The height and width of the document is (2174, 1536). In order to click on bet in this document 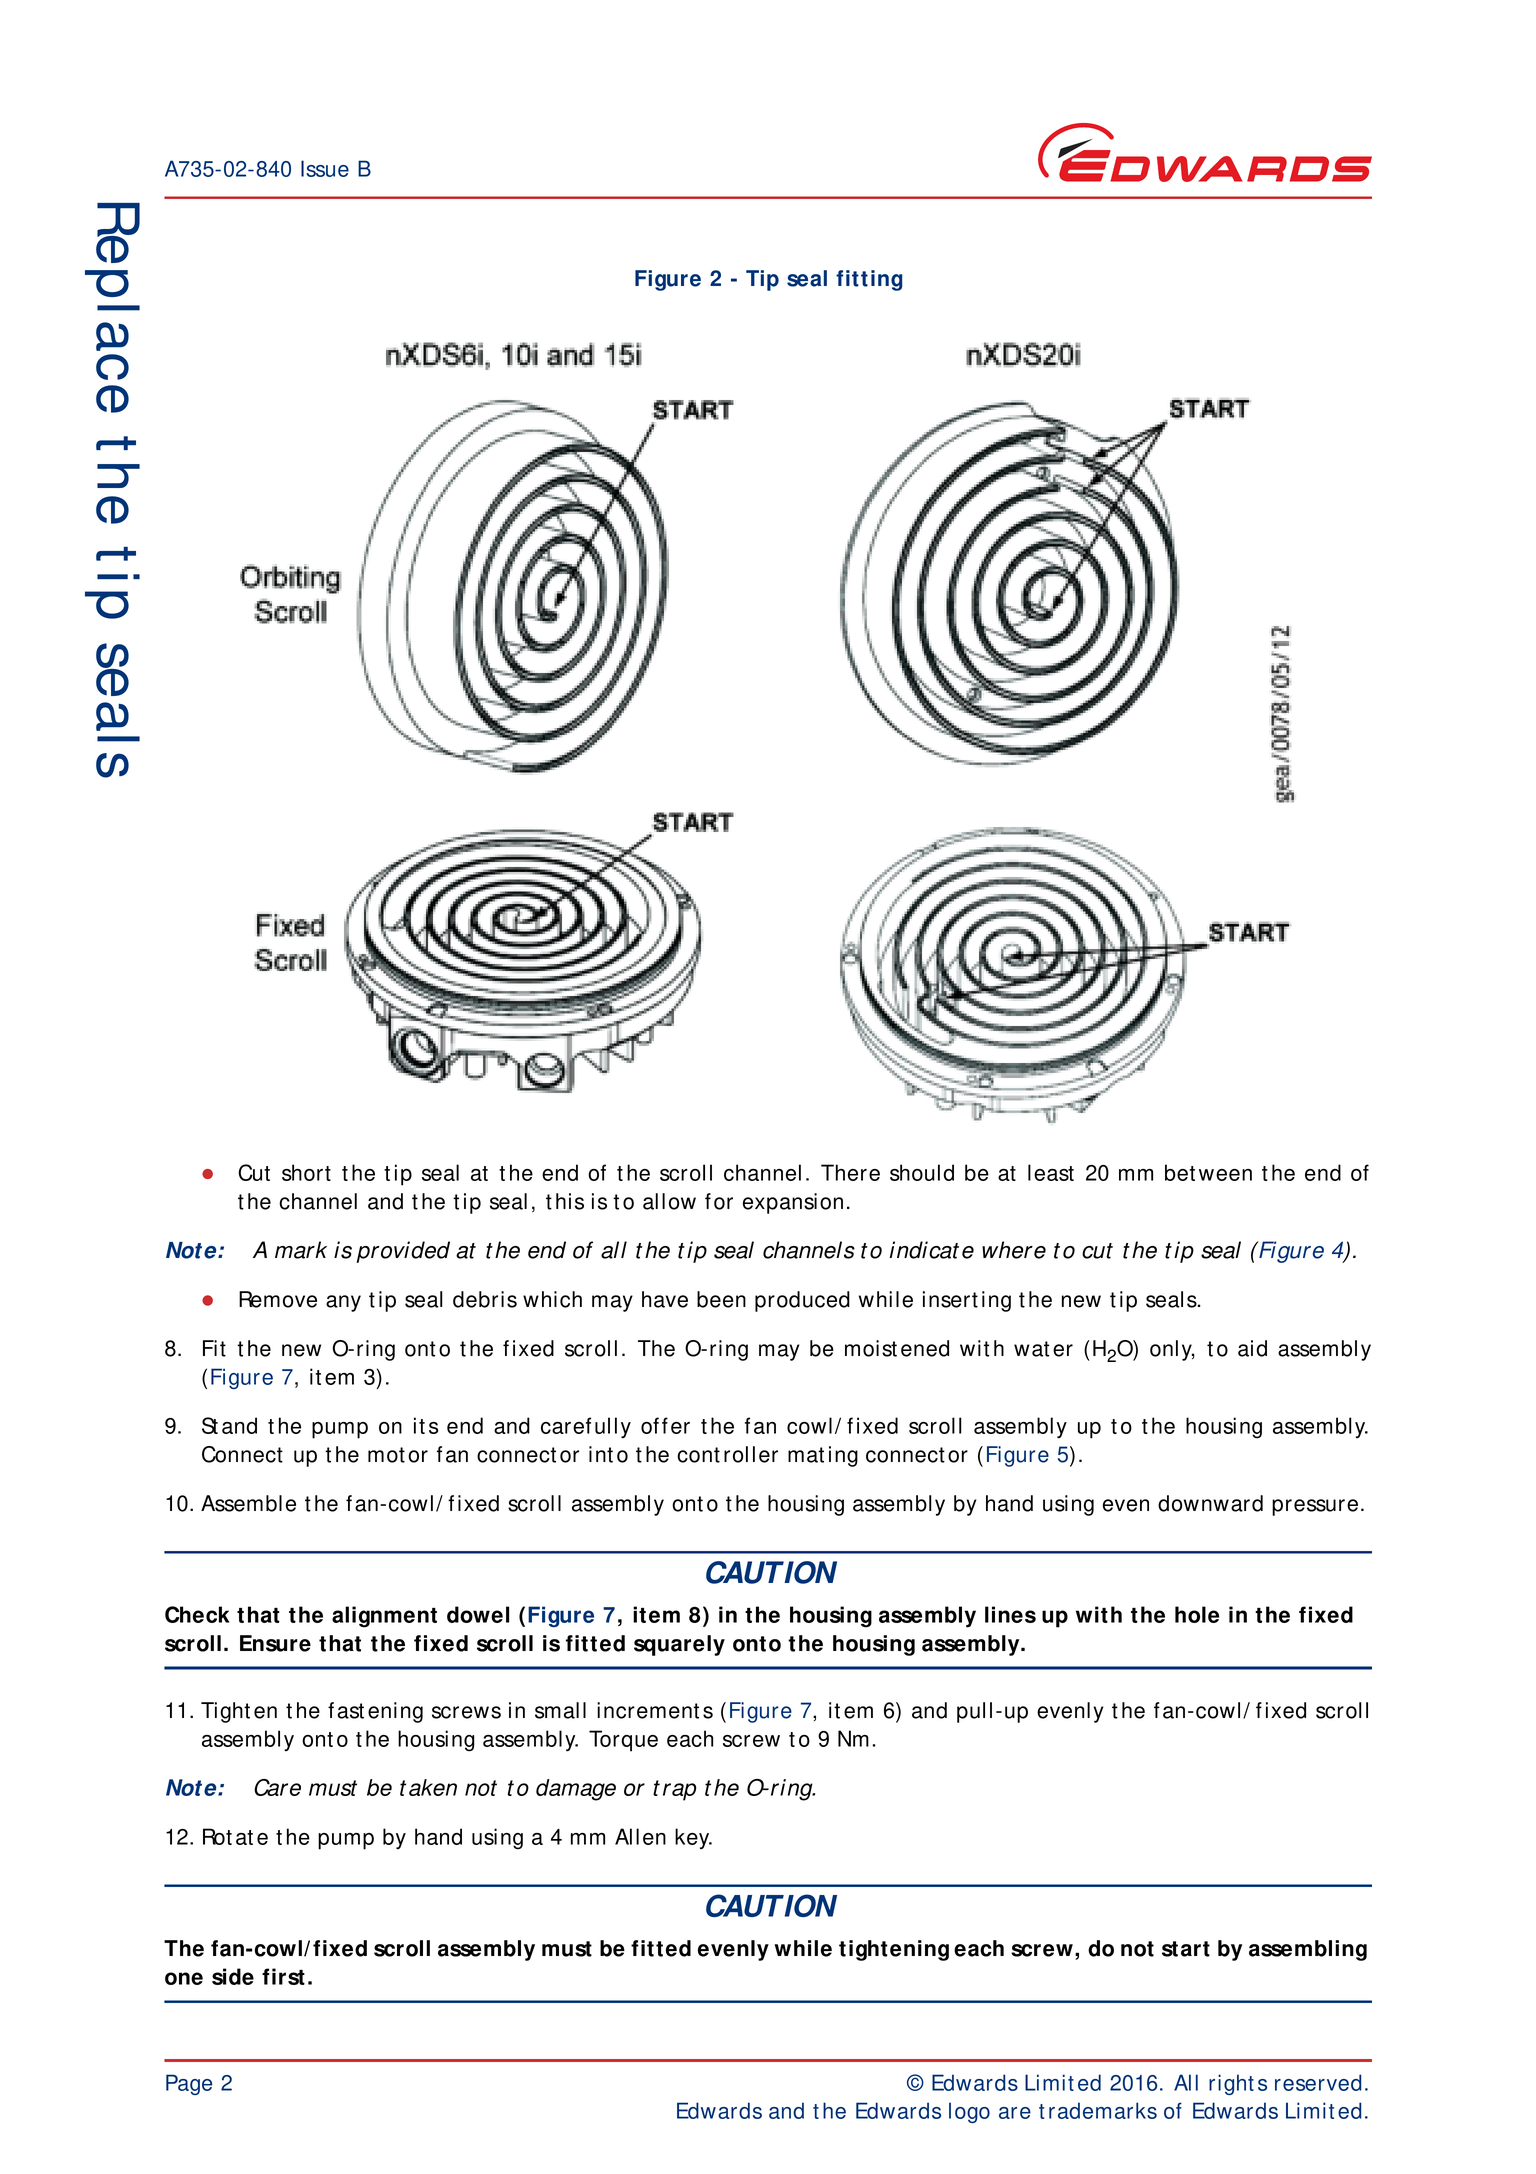, I will do `click(1180, 1172)`.
